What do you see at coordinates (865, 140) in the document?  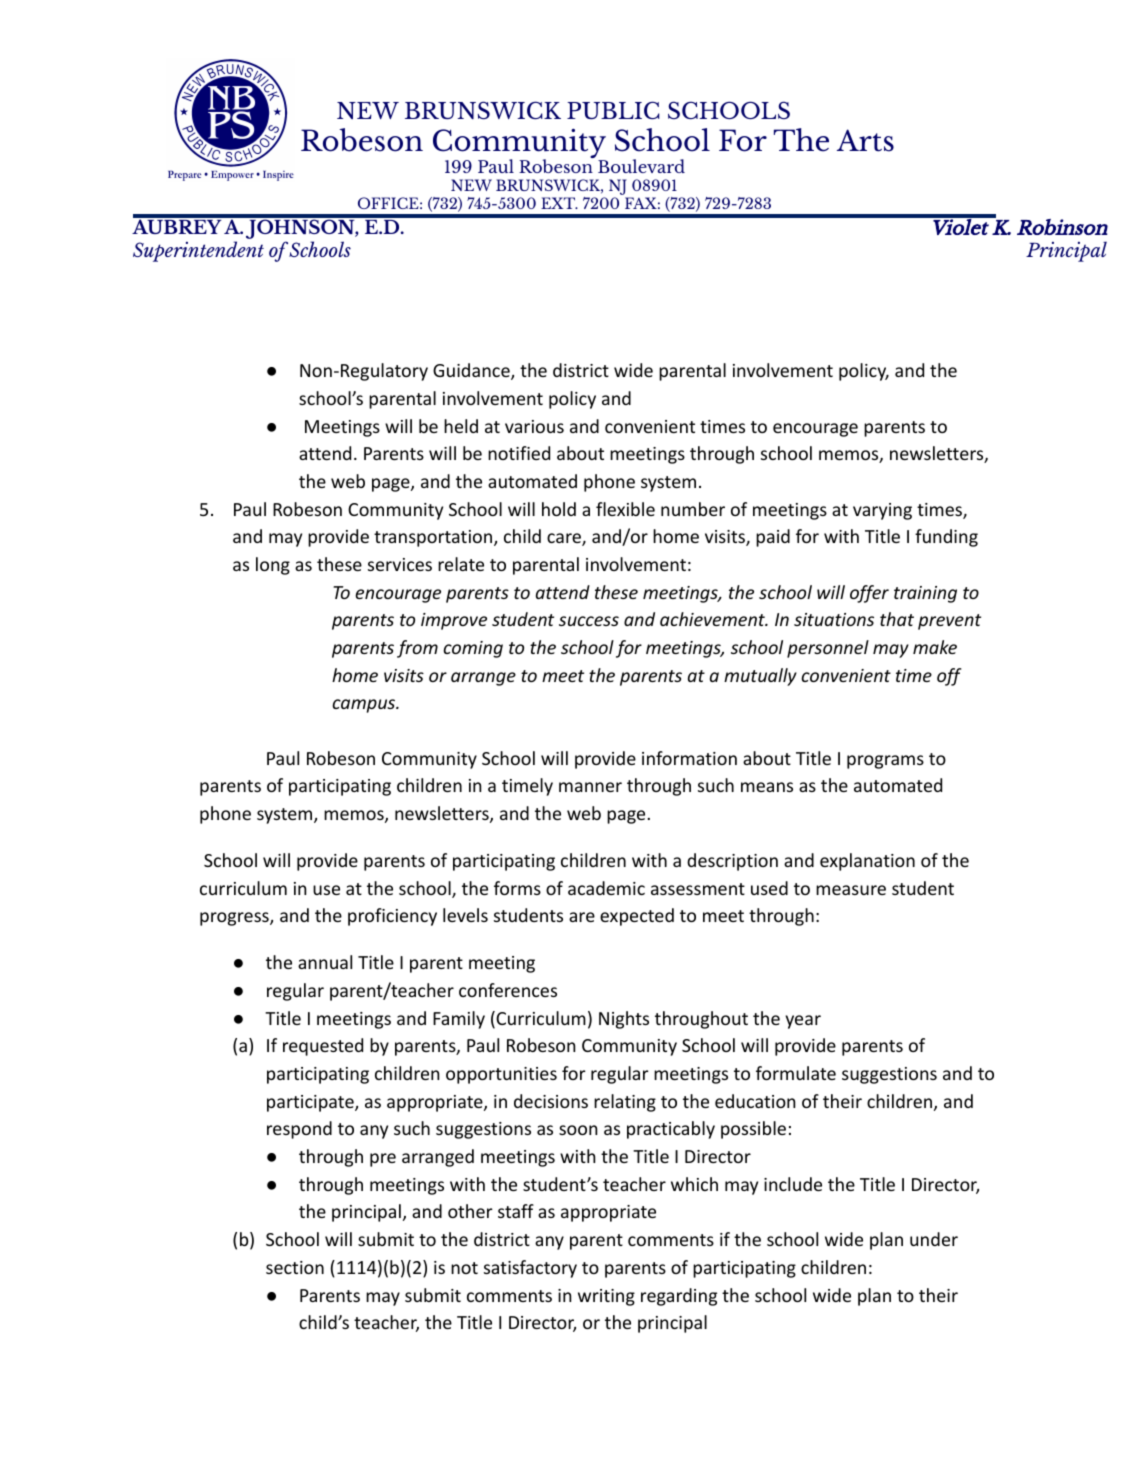 I see `Arts` at bounding box center [865, 140].
